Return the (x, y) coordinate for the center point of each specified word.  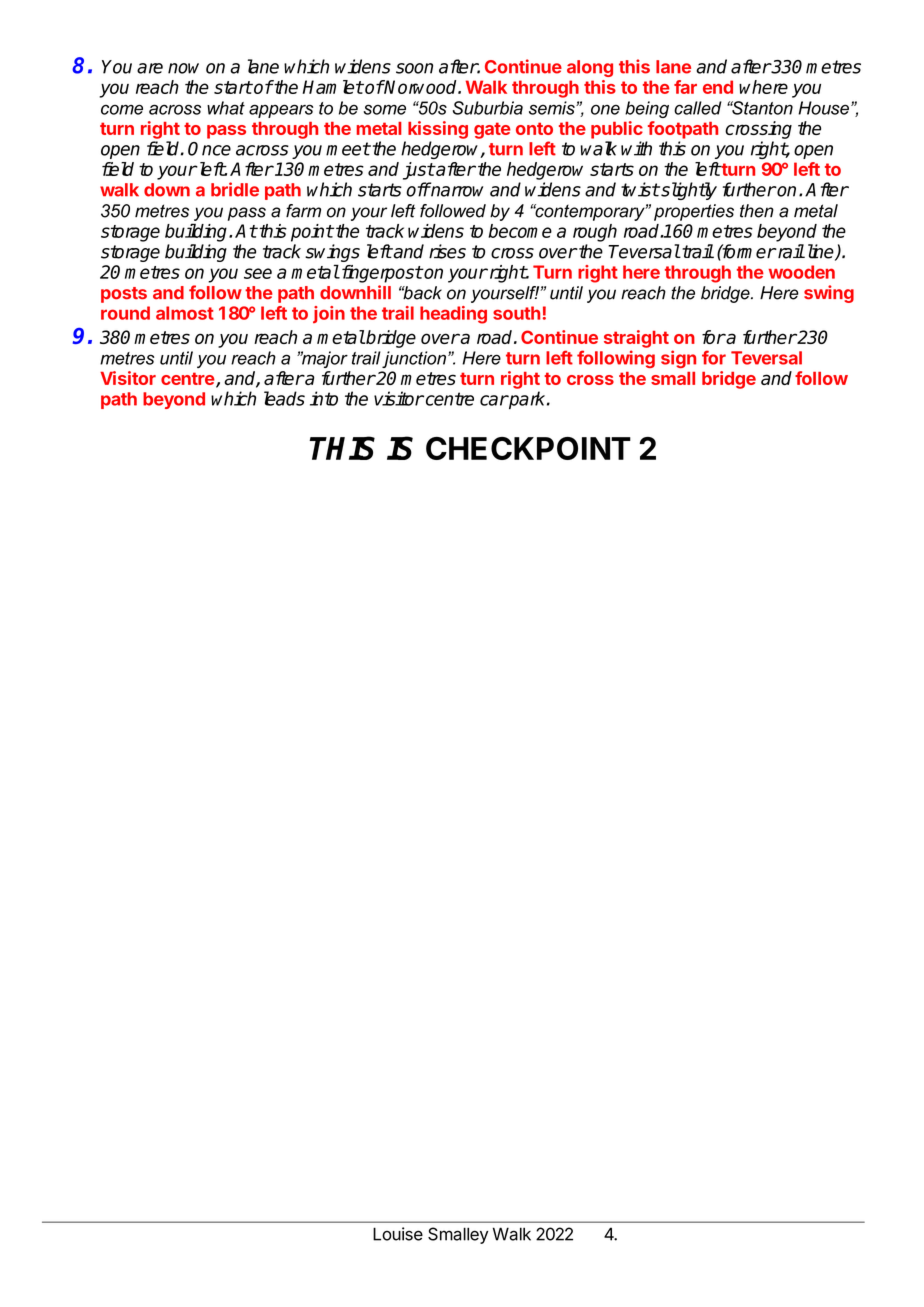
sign (678, 359)
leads (284, 398)
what (226, 108)
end (718, 87)
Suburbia (488, 108)
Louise (398, 1234)
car (494, 400)
